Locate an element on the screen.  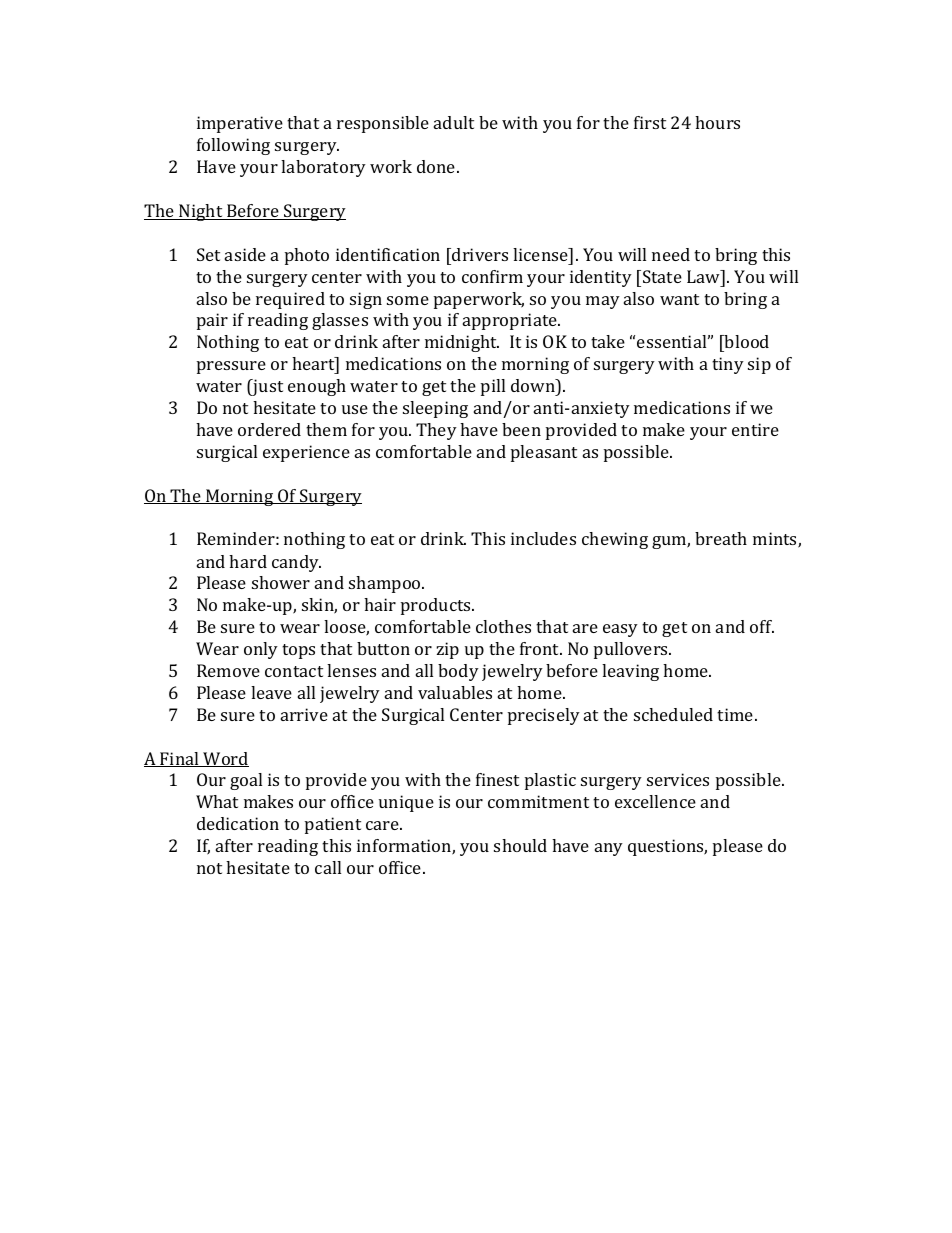
easy is located at coordinates (620, 630).
